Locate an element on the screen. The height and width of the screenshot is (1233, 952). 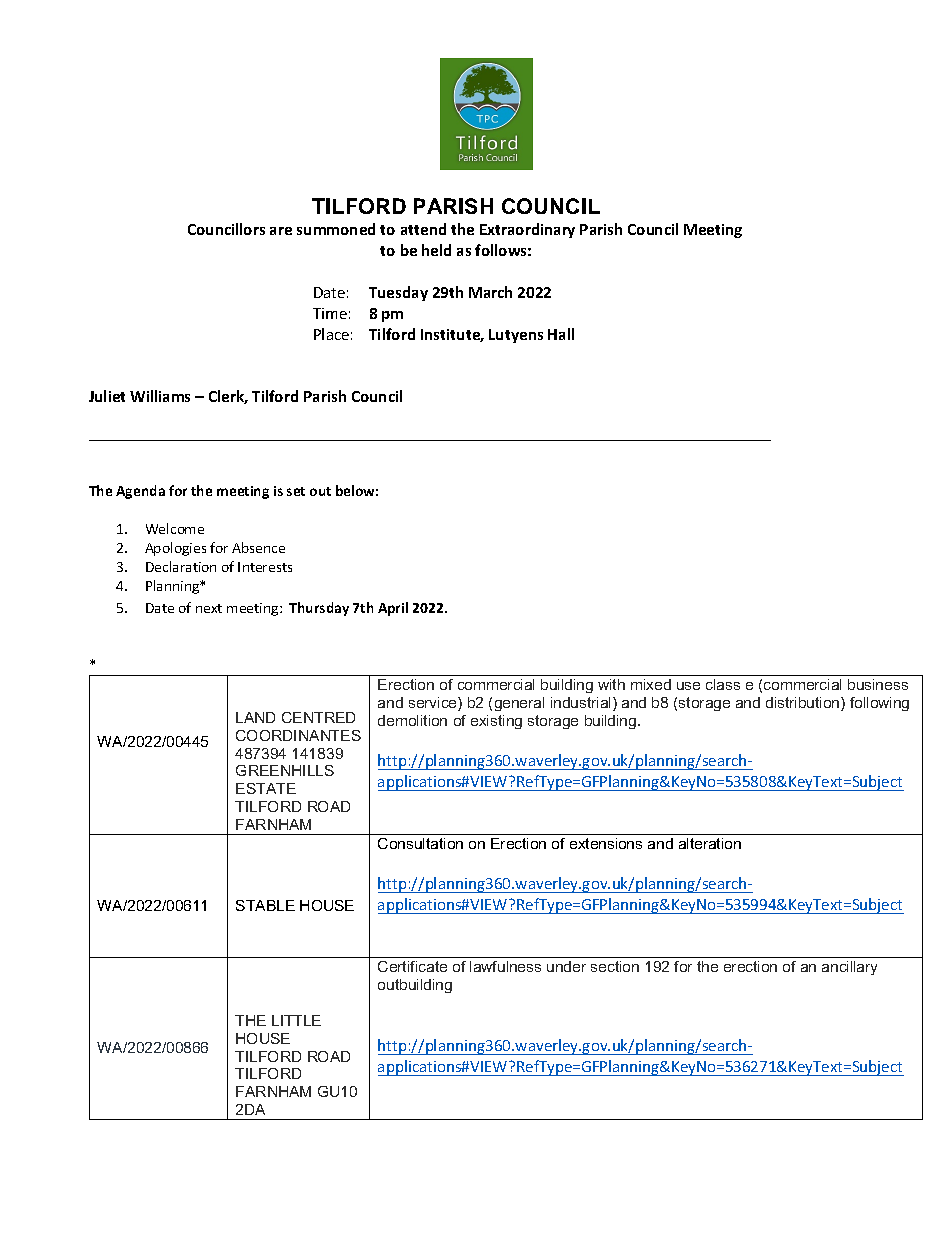
Apologies is located at coordinates (175, 549).
